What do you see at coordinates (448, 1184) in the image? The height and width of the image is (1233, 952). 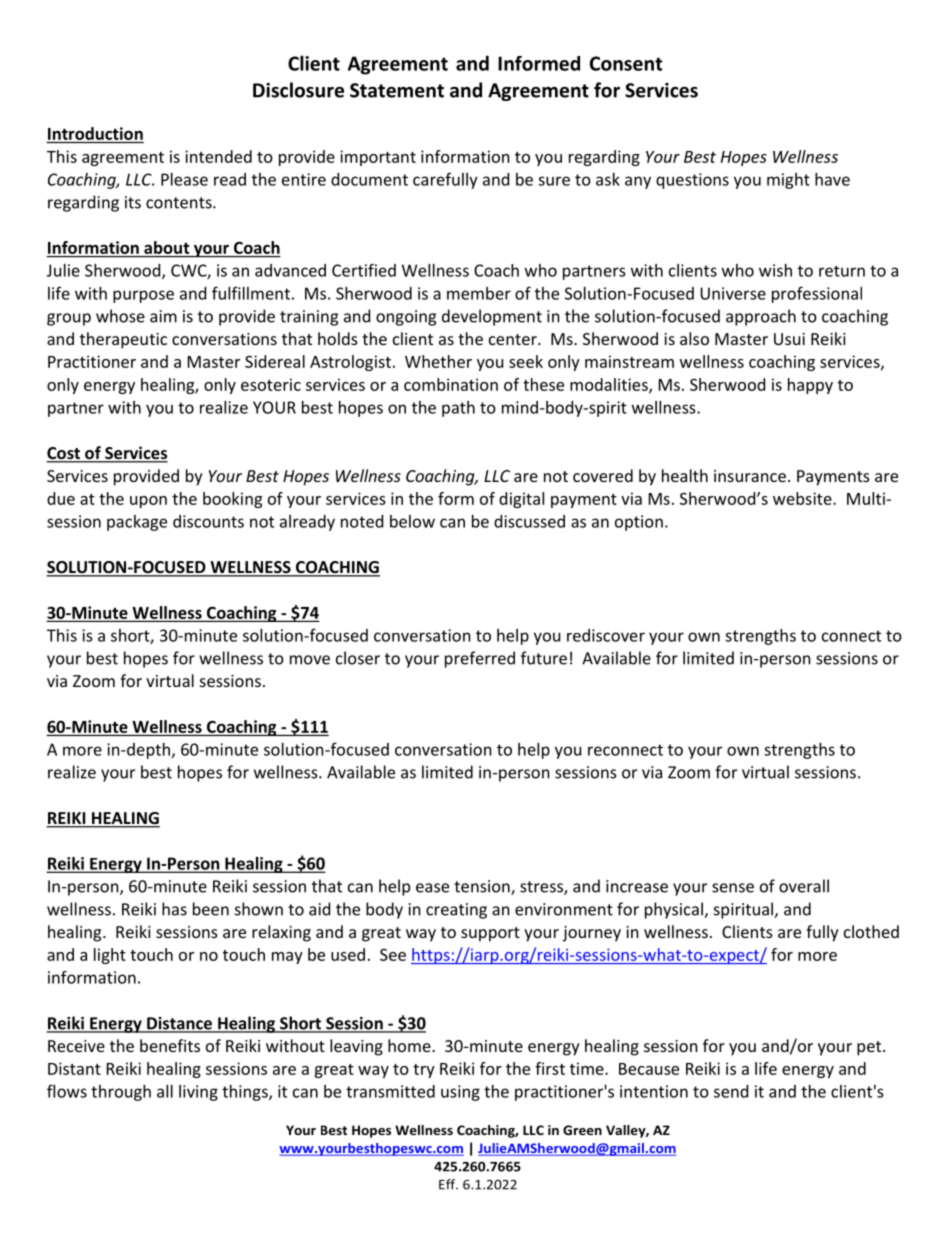 I see `Eff` at bounding box center [448, 1184].
